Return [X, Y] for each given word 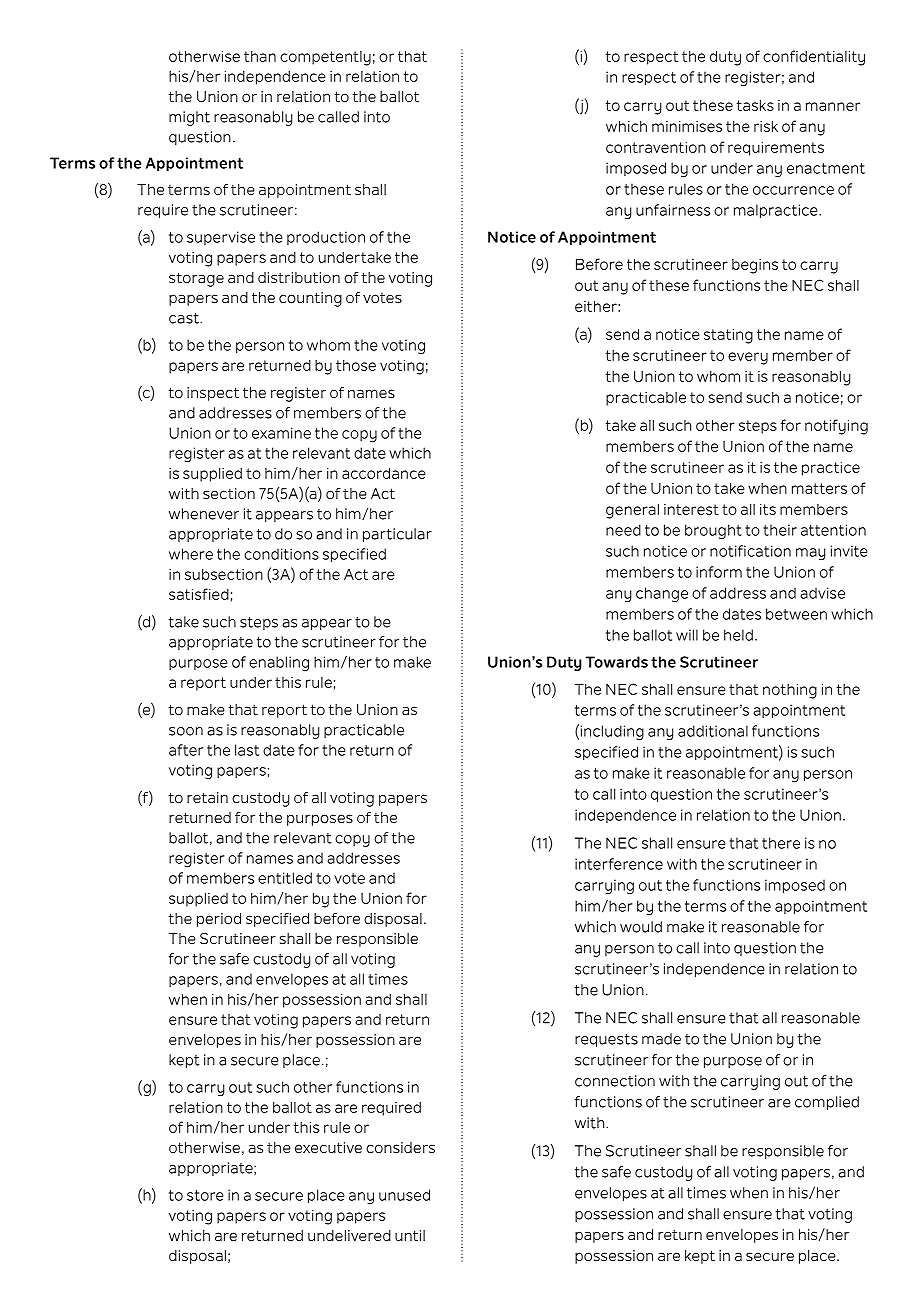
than [260, 56]
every [748, 358]
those [356, 365]
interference [619, 864]
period [219, 920]
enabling [279, 663]
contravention [656, 147]
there [781, 843]
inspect [213, 394]
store [205, 1195]
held [738, 635]
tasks [755, 105]
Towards [616, 662]
